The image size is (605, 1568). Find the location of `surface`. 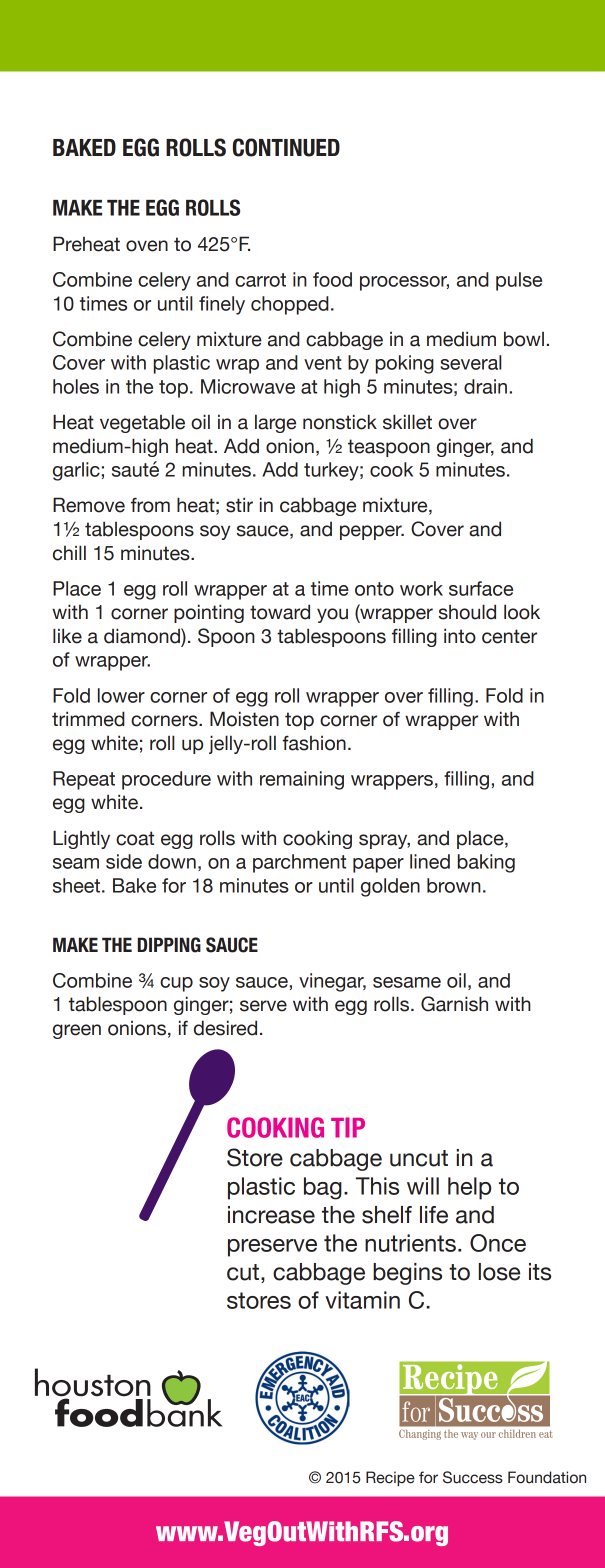

surface is located at coordinates (481, 588).
